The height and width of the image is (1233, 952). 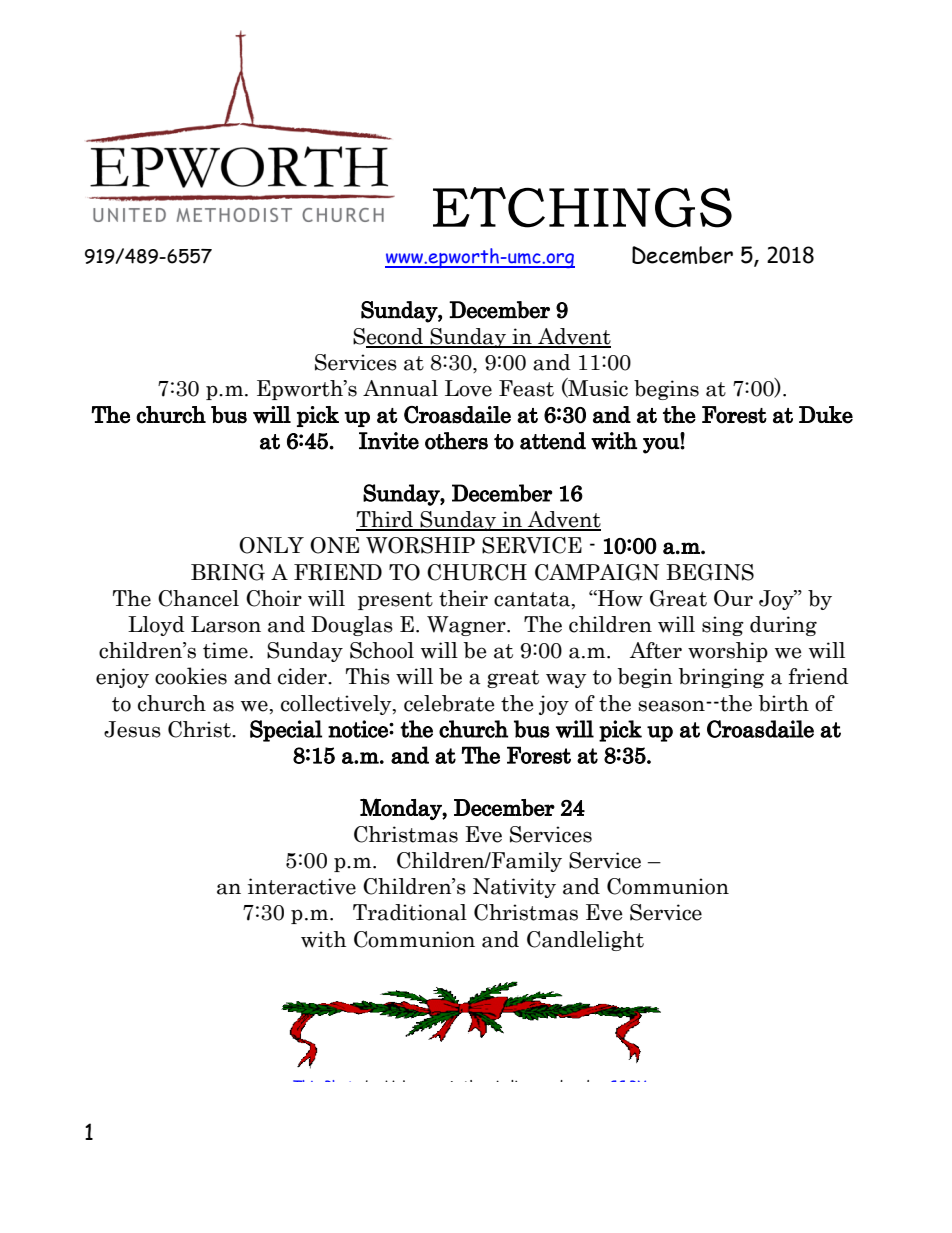 I want to click on ONLY, so click(x=271, y=545).
